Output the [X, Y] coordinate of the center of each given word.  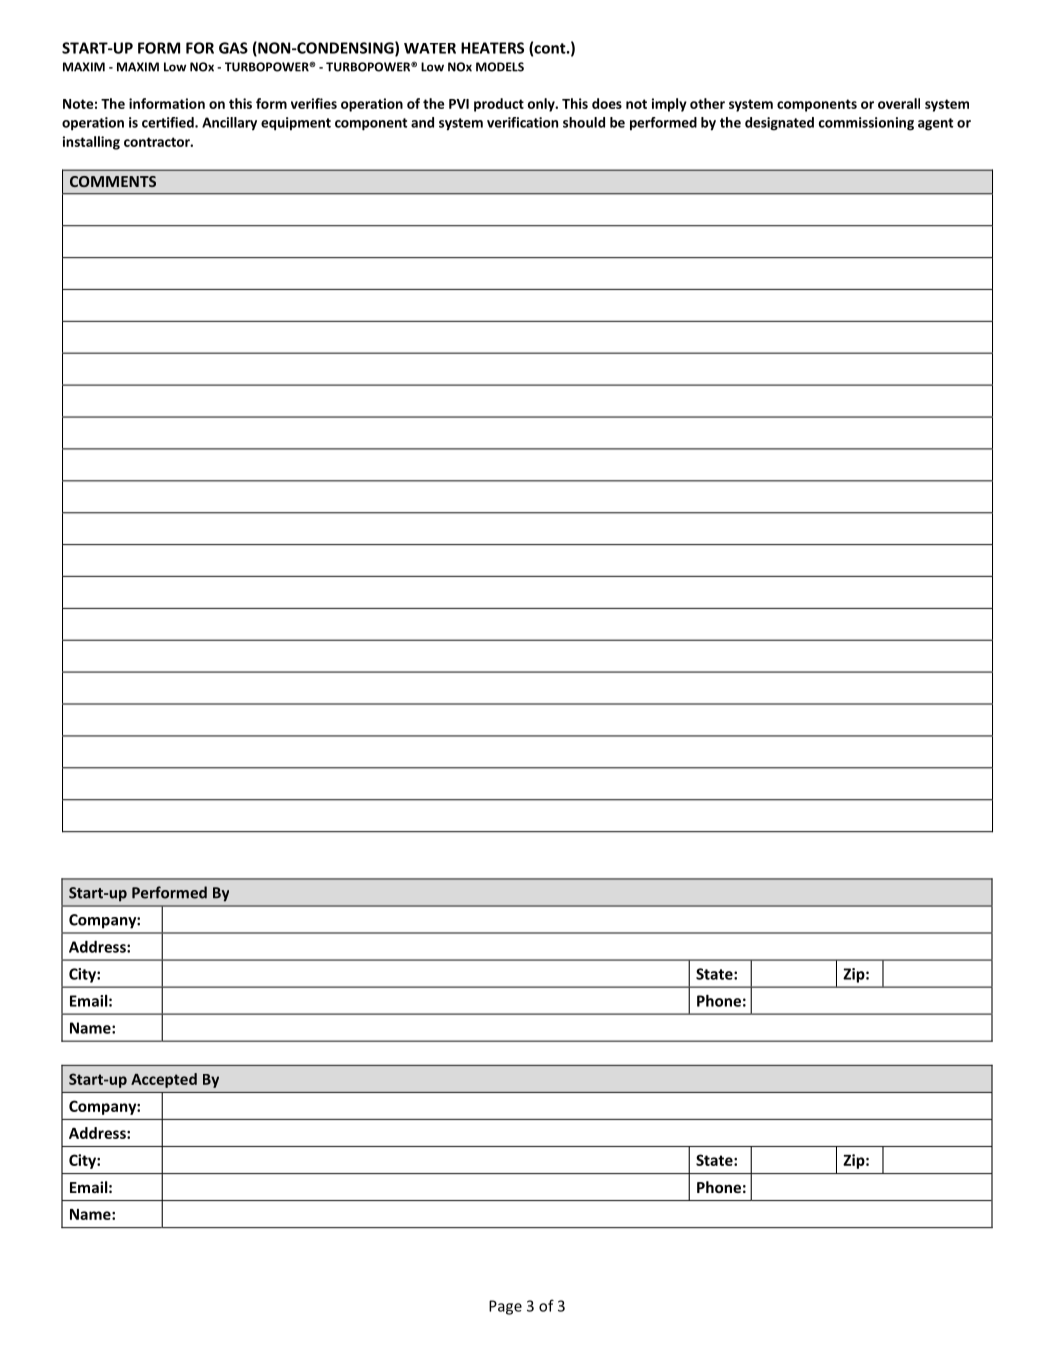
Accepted [164, 1080]
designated [779, 124]
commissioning [866, 124]
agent [935, 124]
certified [169, 122]
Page [505, 1307]
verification [522, 122]
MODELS [500, 67]
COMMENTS [113, 181]
